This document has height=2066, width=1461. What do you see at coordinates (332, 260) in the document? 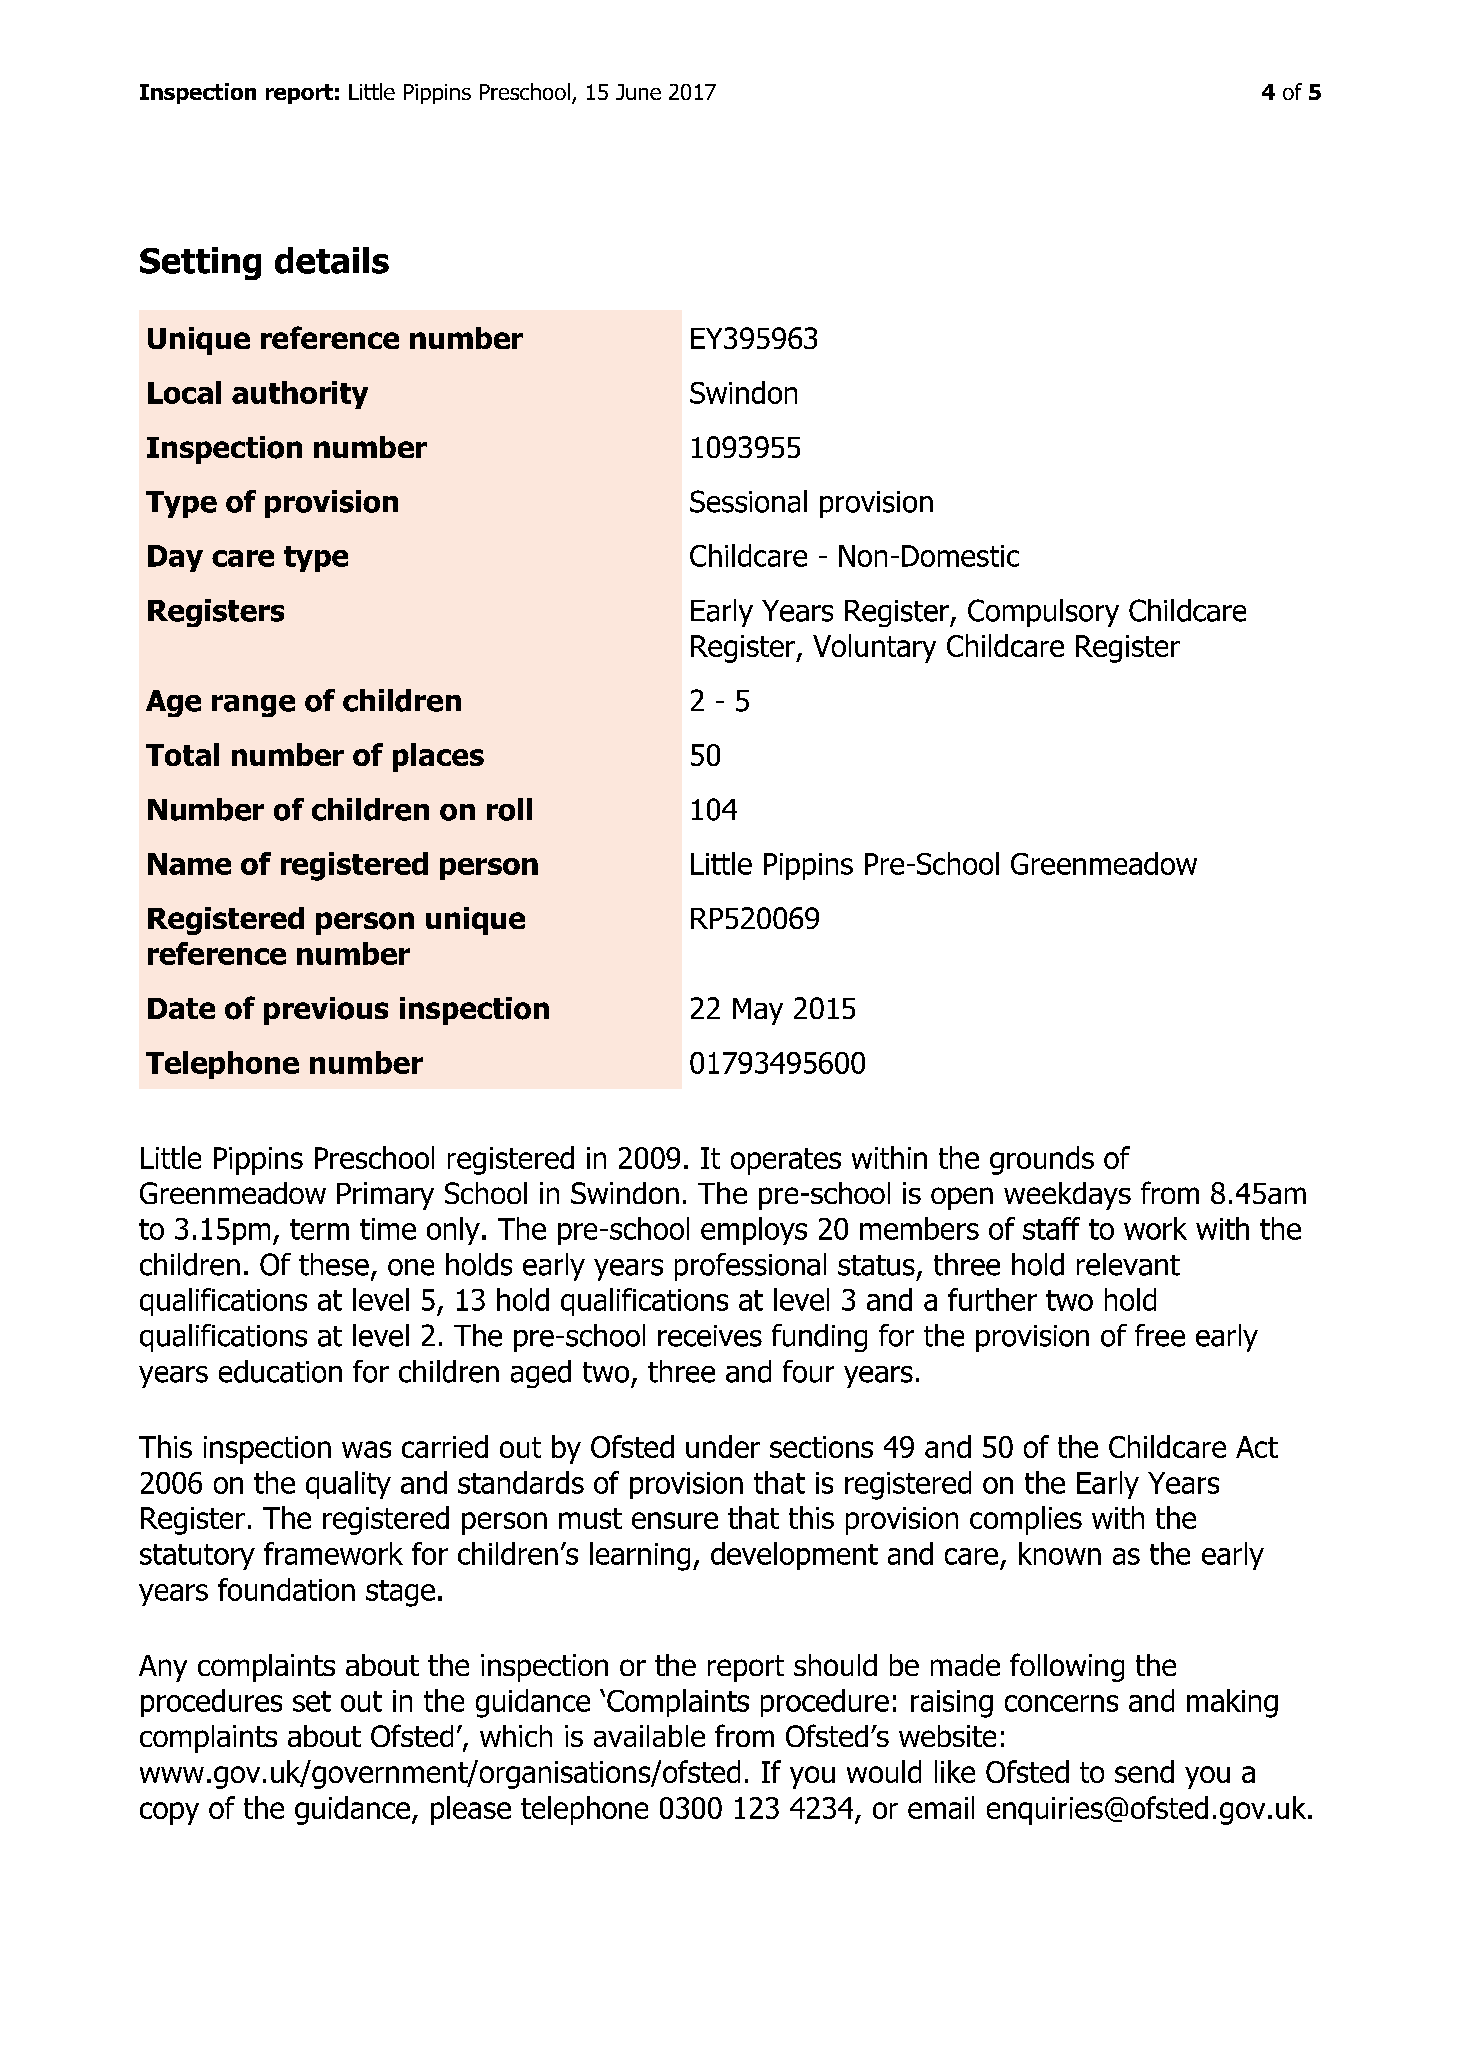
I see `details` at bounding box center [332, 260].
